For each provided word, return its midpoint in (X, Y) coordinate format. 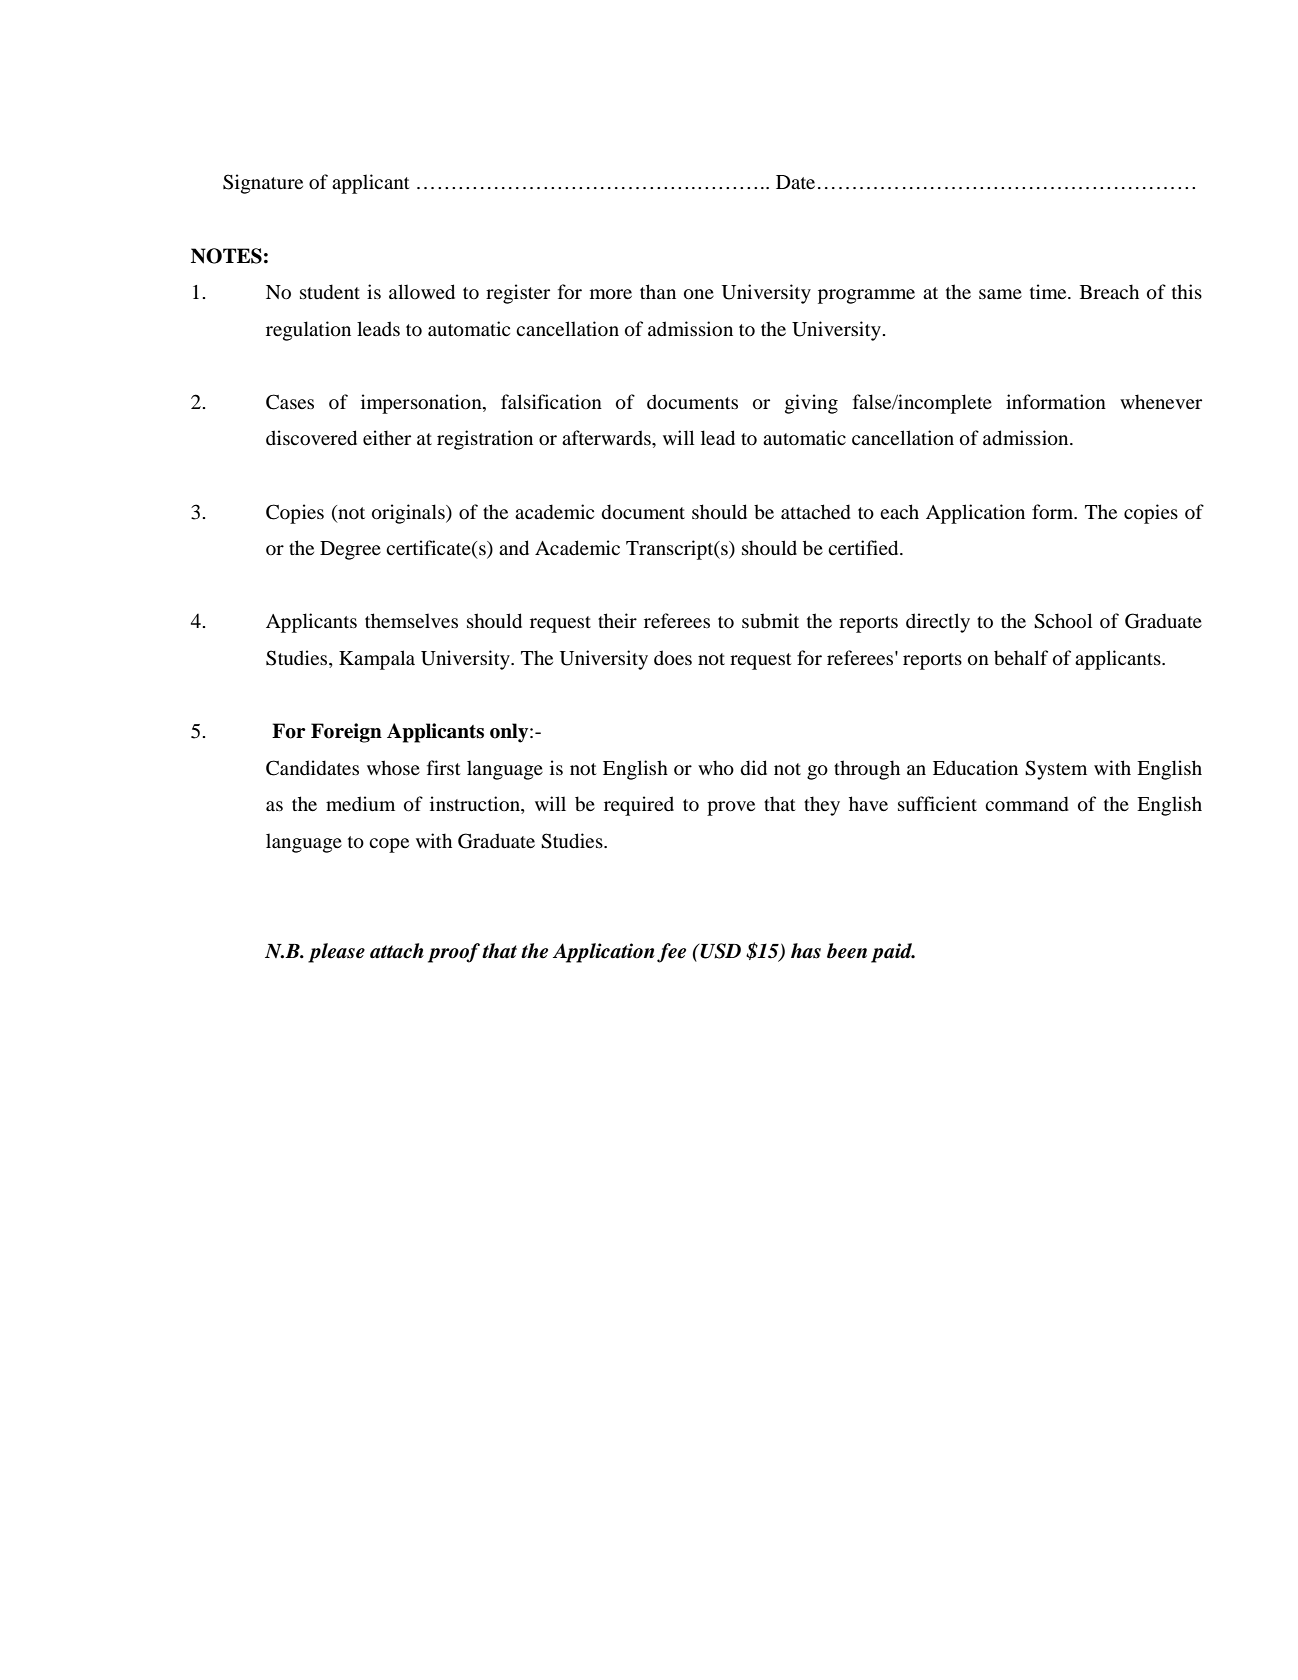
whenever (1161, 401)
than (658, 291)
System (1056, 770)
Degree (350, 550)
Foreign (346, 733)
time (1049, 291)
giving (811, 404)
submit (770, 621)
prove (731, 808)
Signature (263, 184)
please (336, 953)
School (1063, 621)
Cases (290, 402)
